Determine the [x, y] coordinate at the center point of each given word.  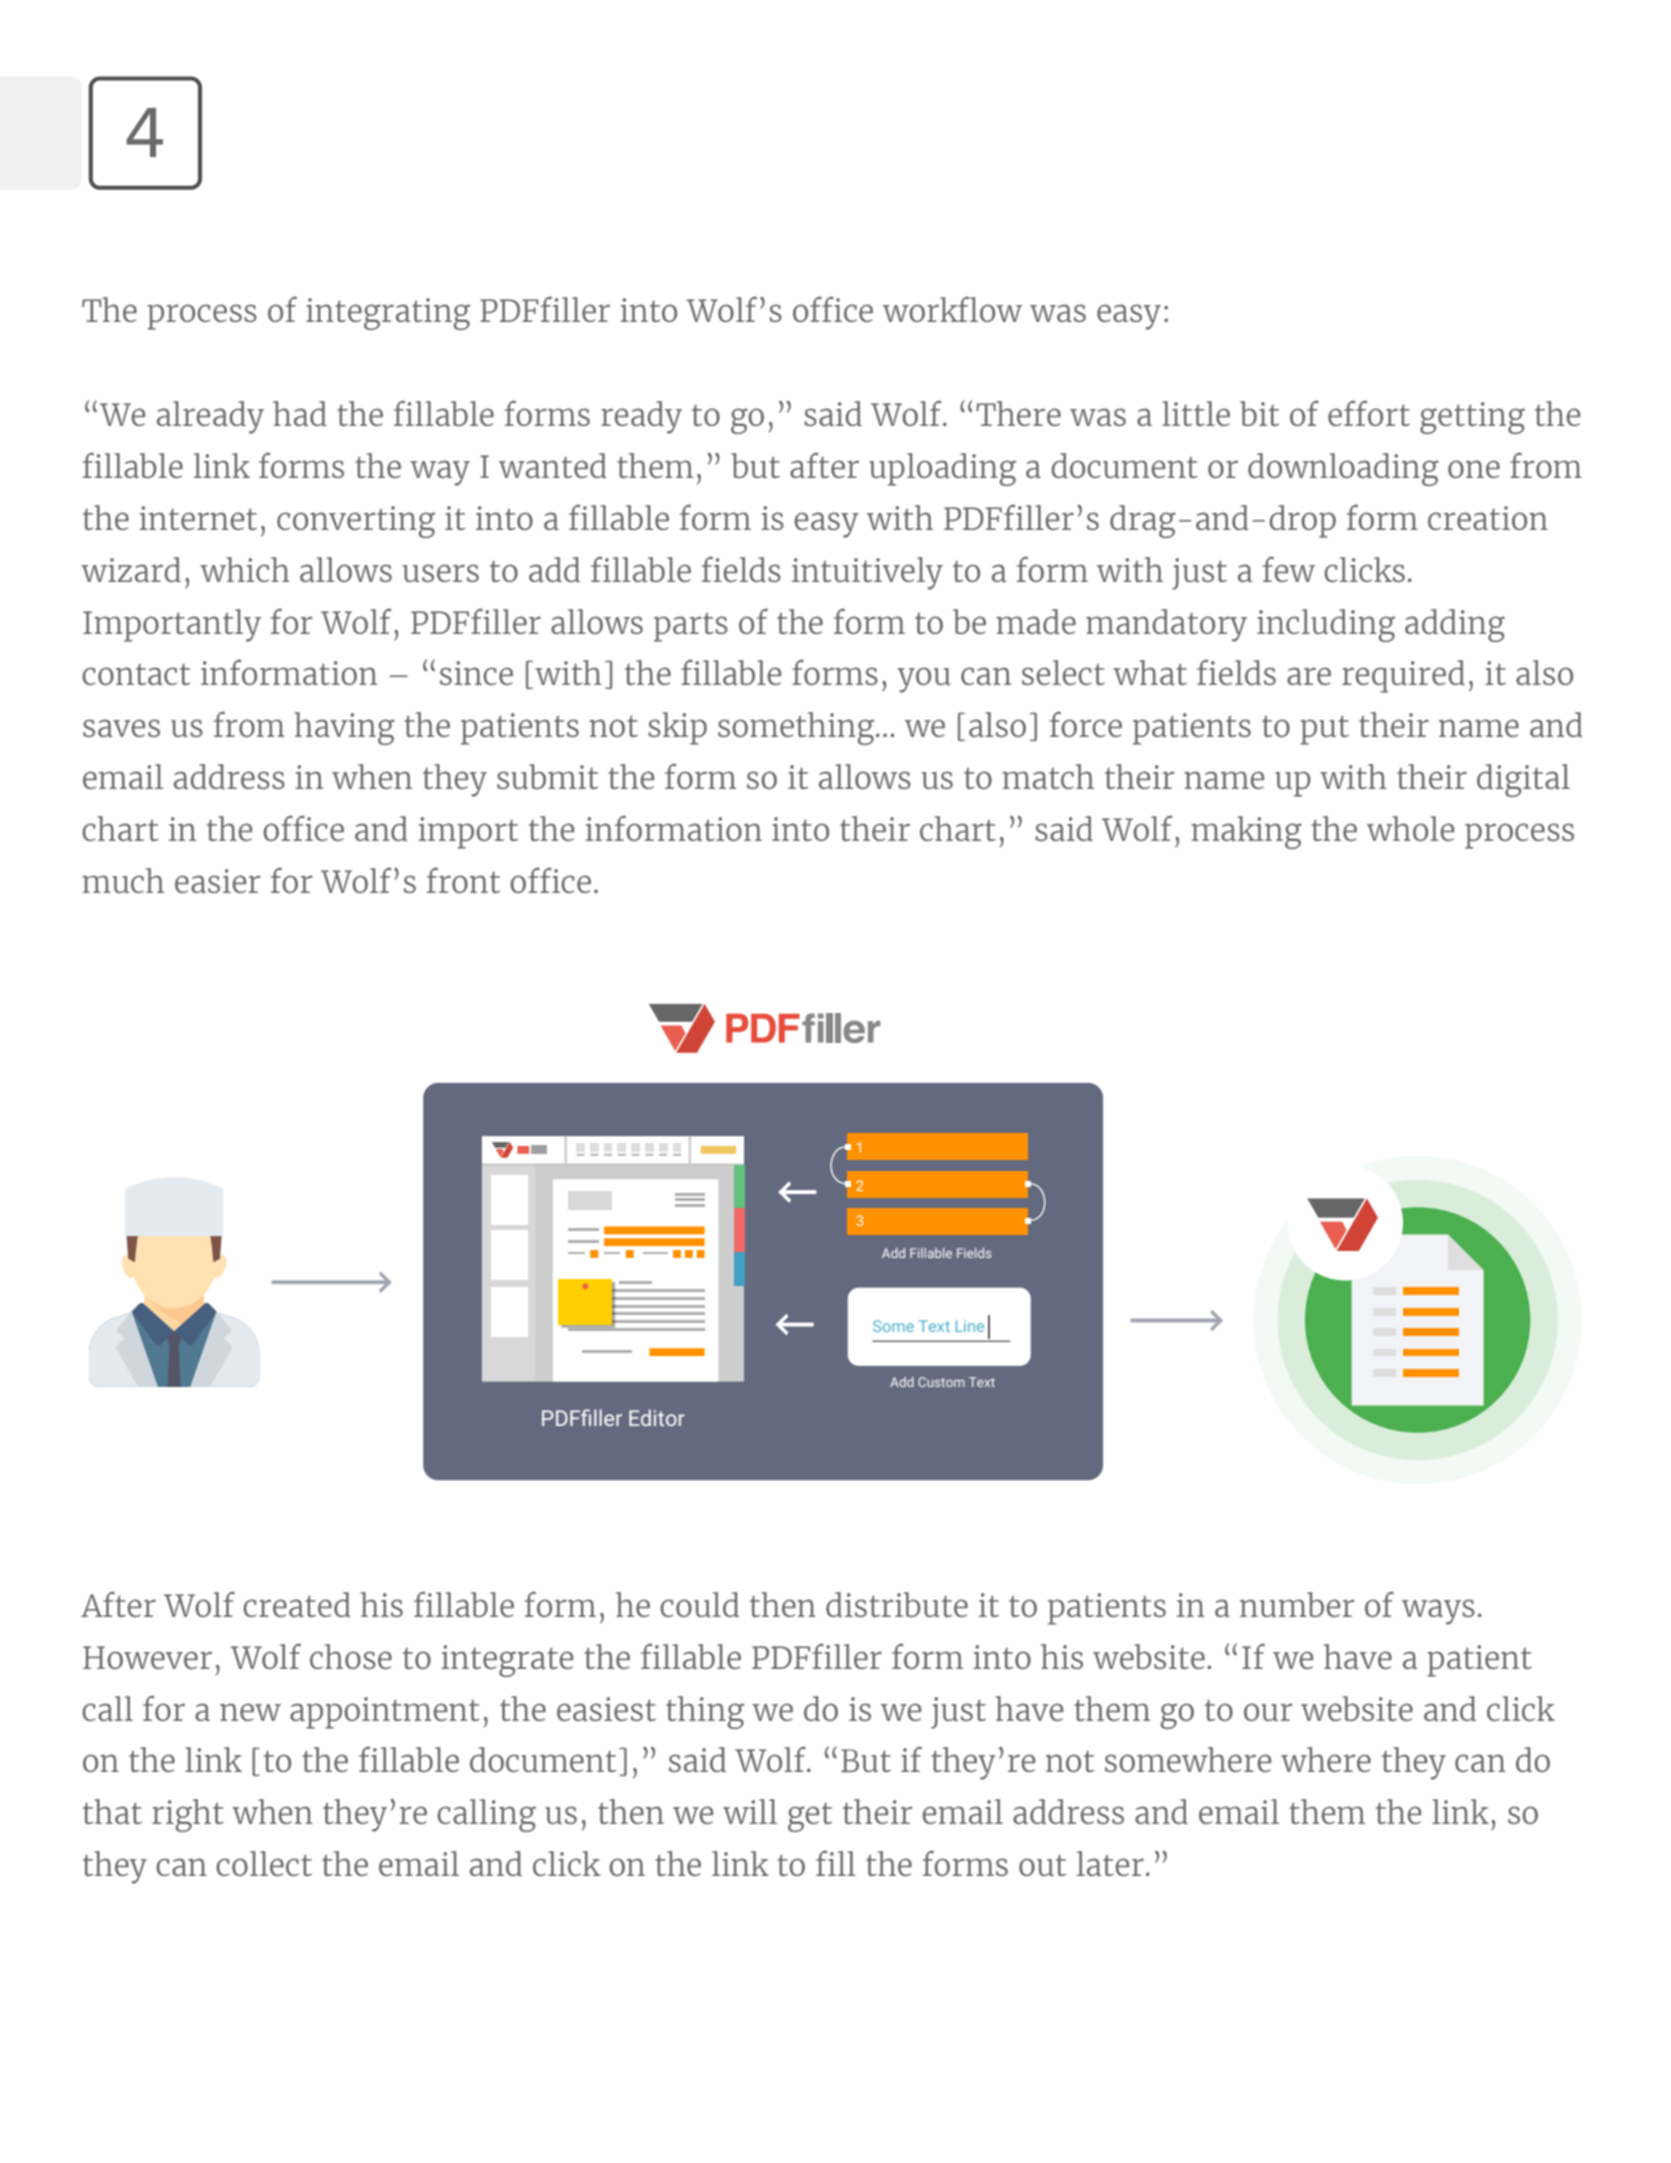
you [924, 680]
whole [1410, 828]
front [463, 880]
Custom [941, 1382]
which [245, 569]
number [1297, 1604]
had [300, 413]
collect [264, 1863]
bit [1259, 413]
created [297, 1604]
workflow [952, 309]
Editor [657, 1417]
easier [217, 881]
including [1326, 625]
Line [970, 1326]
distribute [897, 1604]
